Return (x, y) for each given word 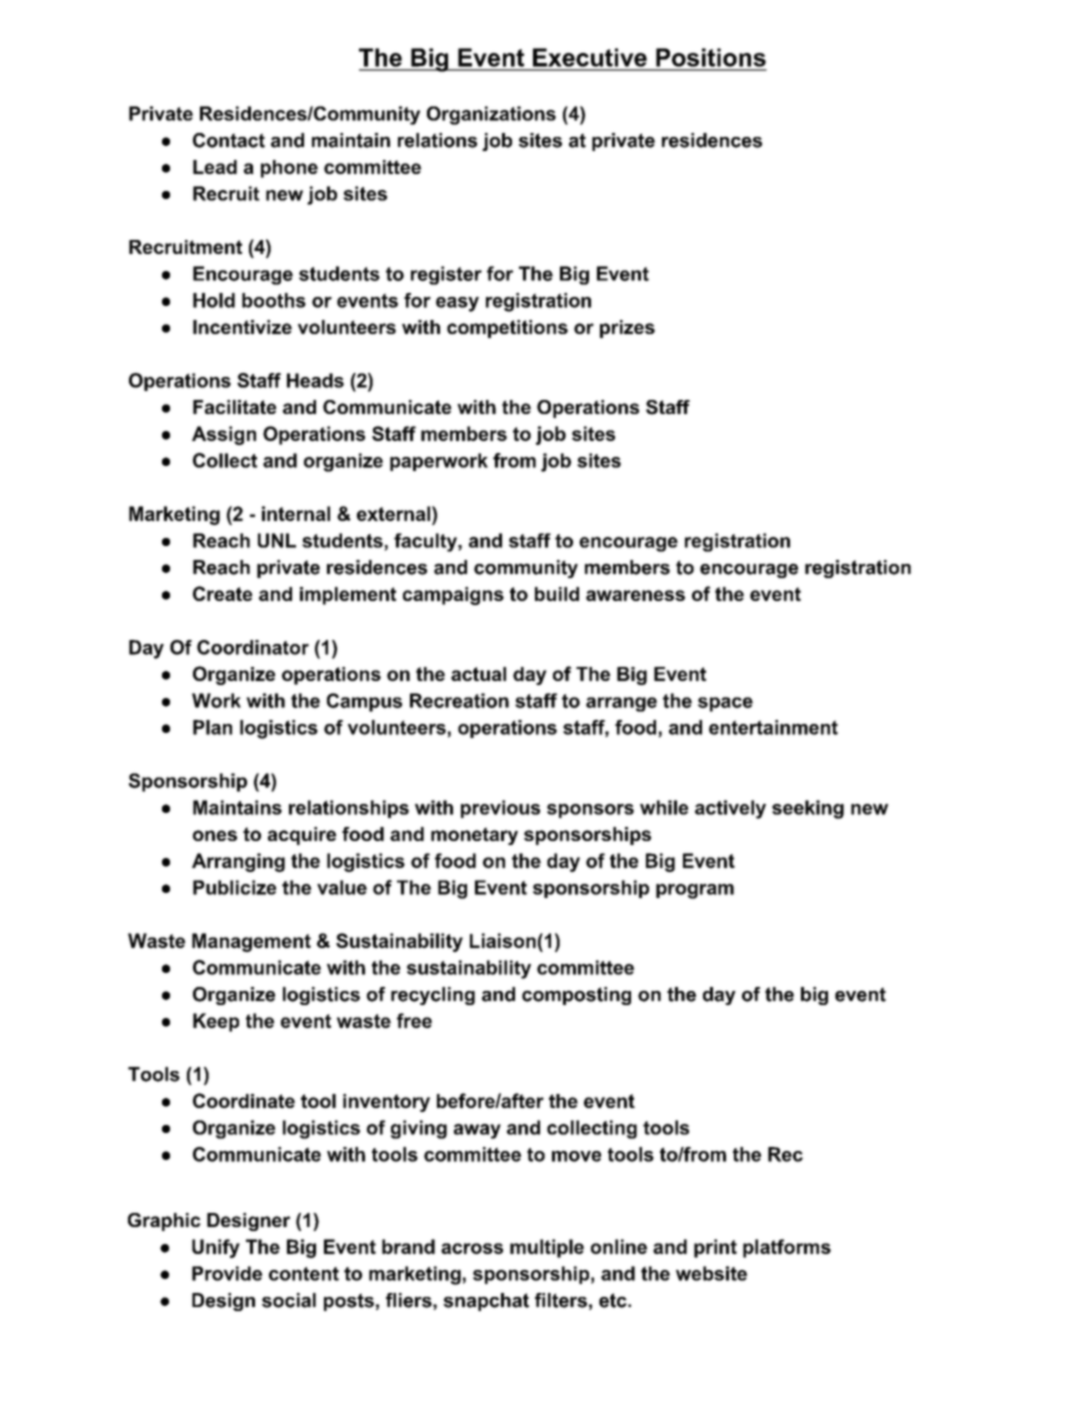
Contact (229, 140)
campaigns (453, 596)
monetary (474, 836)
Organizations (491, 115)
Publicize (234, 887)
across (472, 1248)
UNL (277, 540)
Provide (227, 1273)
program (695, 891)
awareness (635, 595)
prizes (627, 329)
